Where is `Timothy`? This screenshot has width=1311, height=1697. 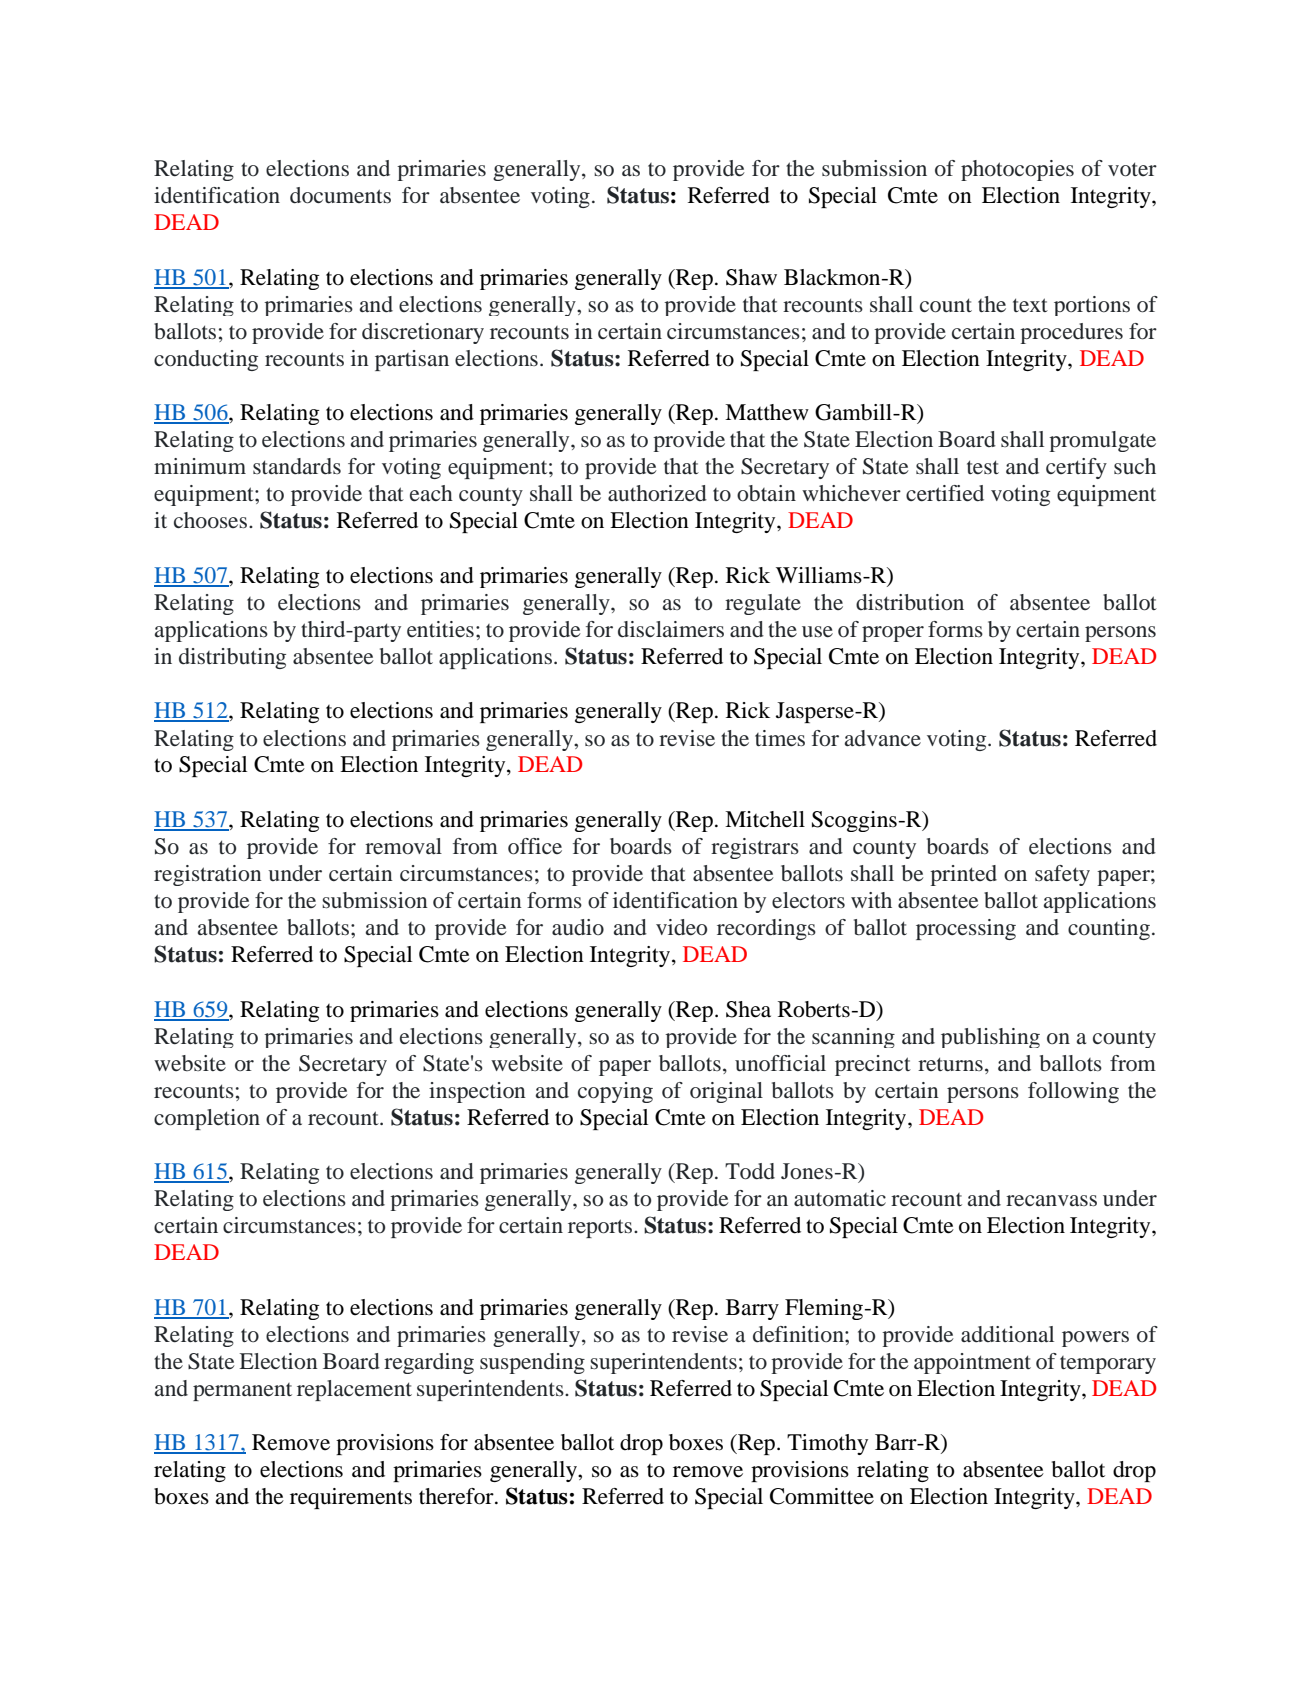
Timothy is located at coordinates (827, 1444).
